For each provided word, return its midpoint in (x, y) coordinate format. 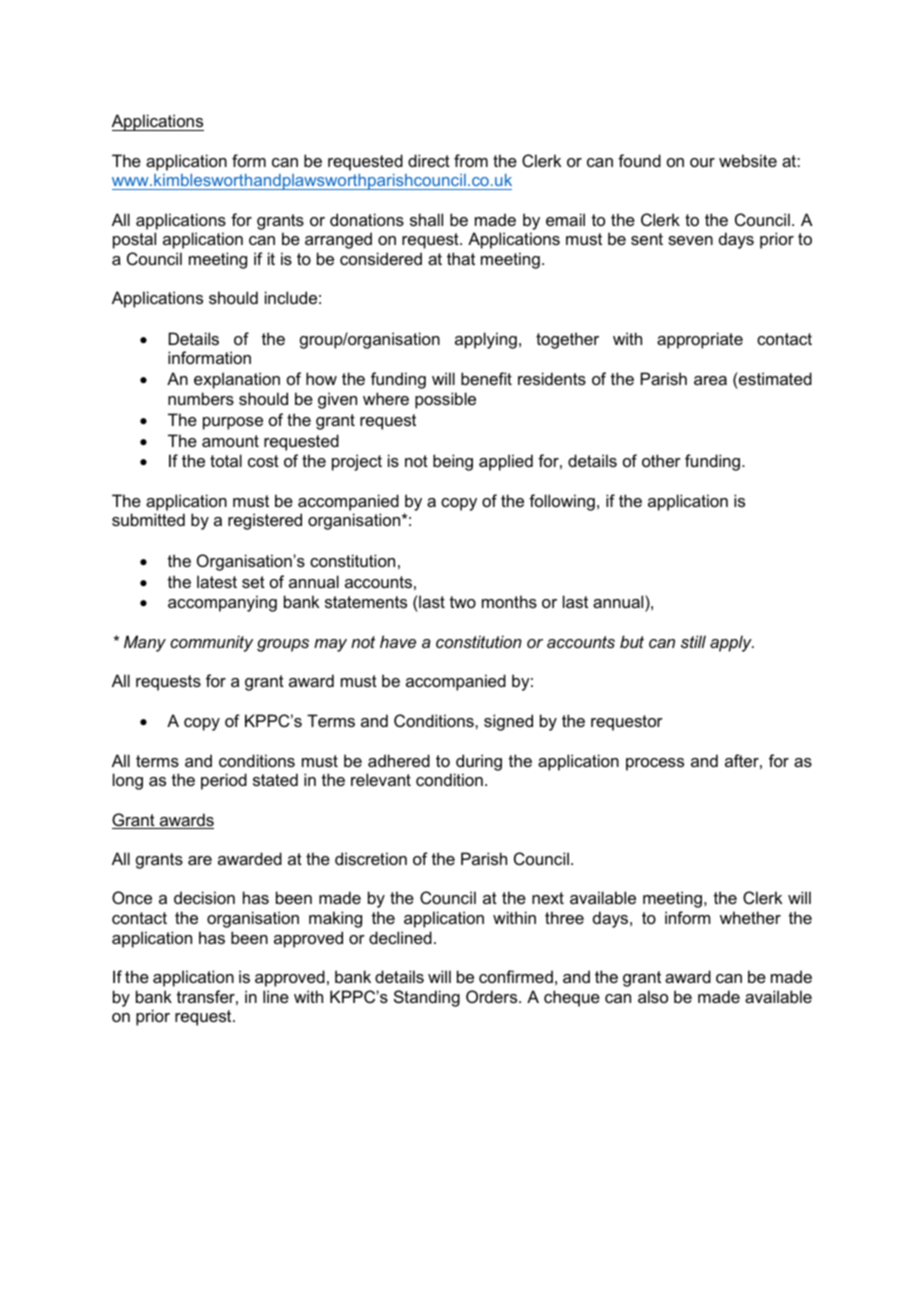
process (655, 764)
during (479, 762)
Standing (427, 998)
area (710, 380)
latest (217, 581)
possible (445, 400)
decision (204, 897)
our (702, 162)
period (224, 781)
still (693, 641)
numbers (201, 398)
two (463, 602)
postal (134, 240)
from (471, 160)
